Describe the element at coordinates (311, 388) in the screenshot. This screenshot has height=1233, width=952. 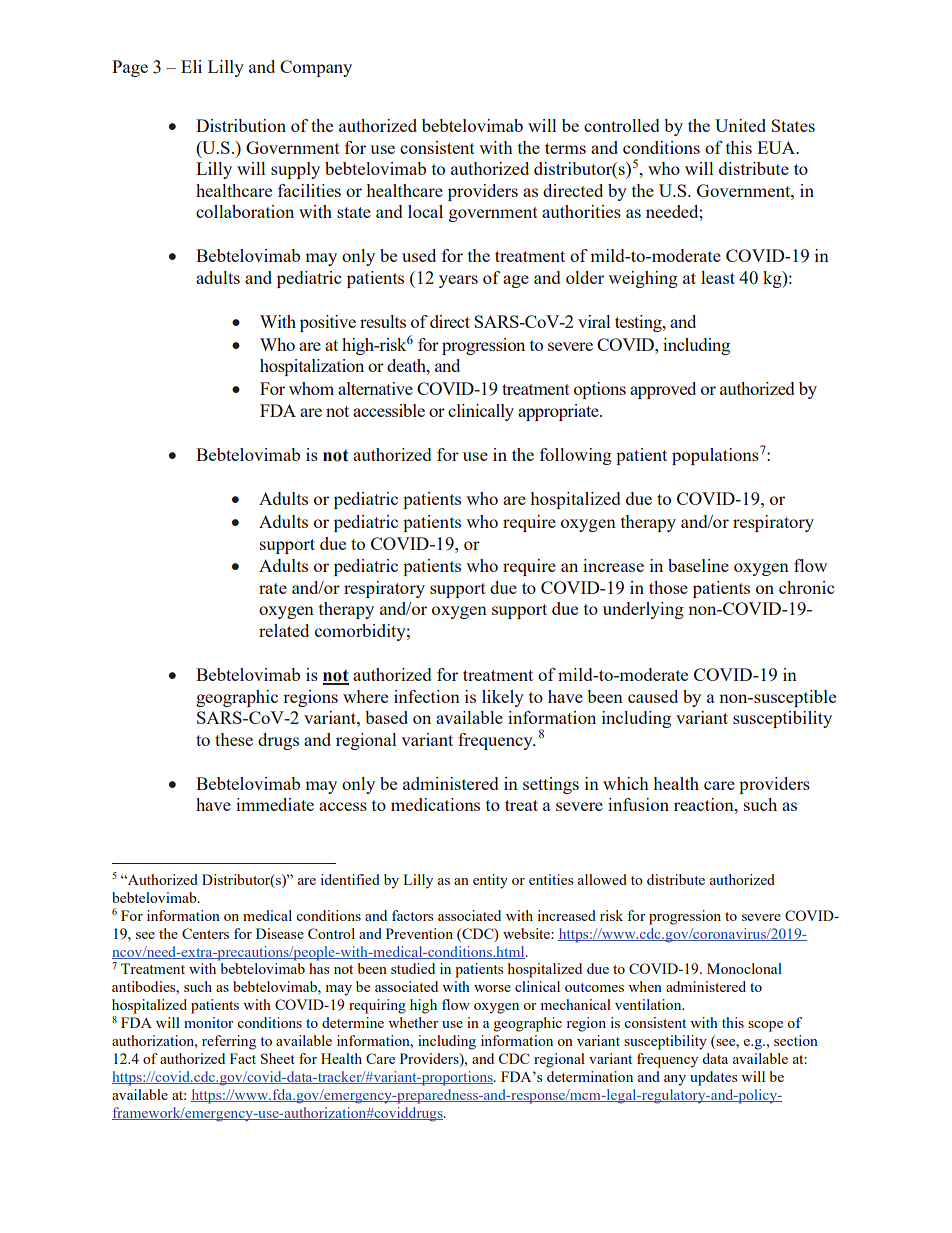
I see `whom` at that location.
